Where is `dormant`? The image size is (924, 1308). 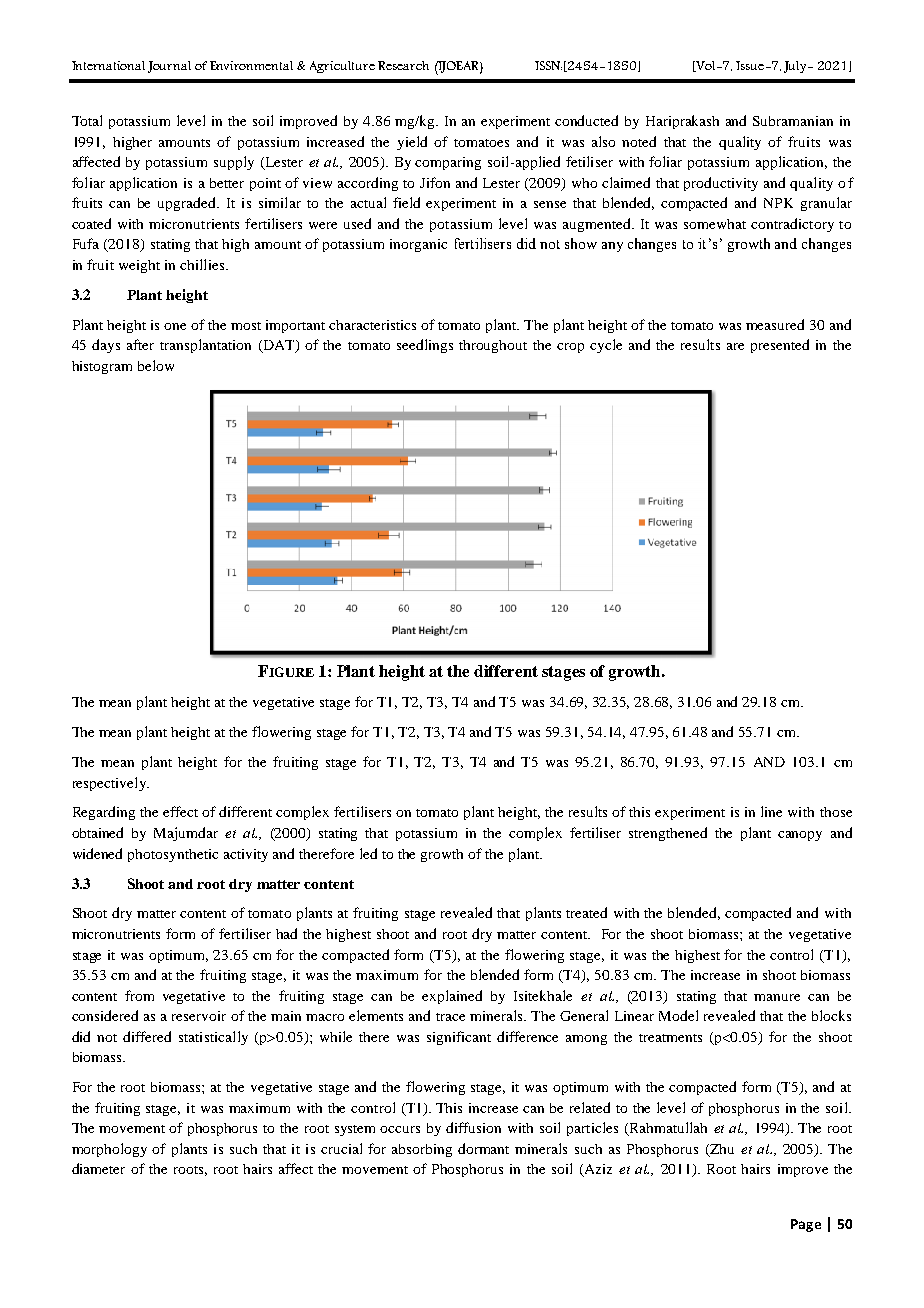 dormant is located at coordinates (483, 1148).
